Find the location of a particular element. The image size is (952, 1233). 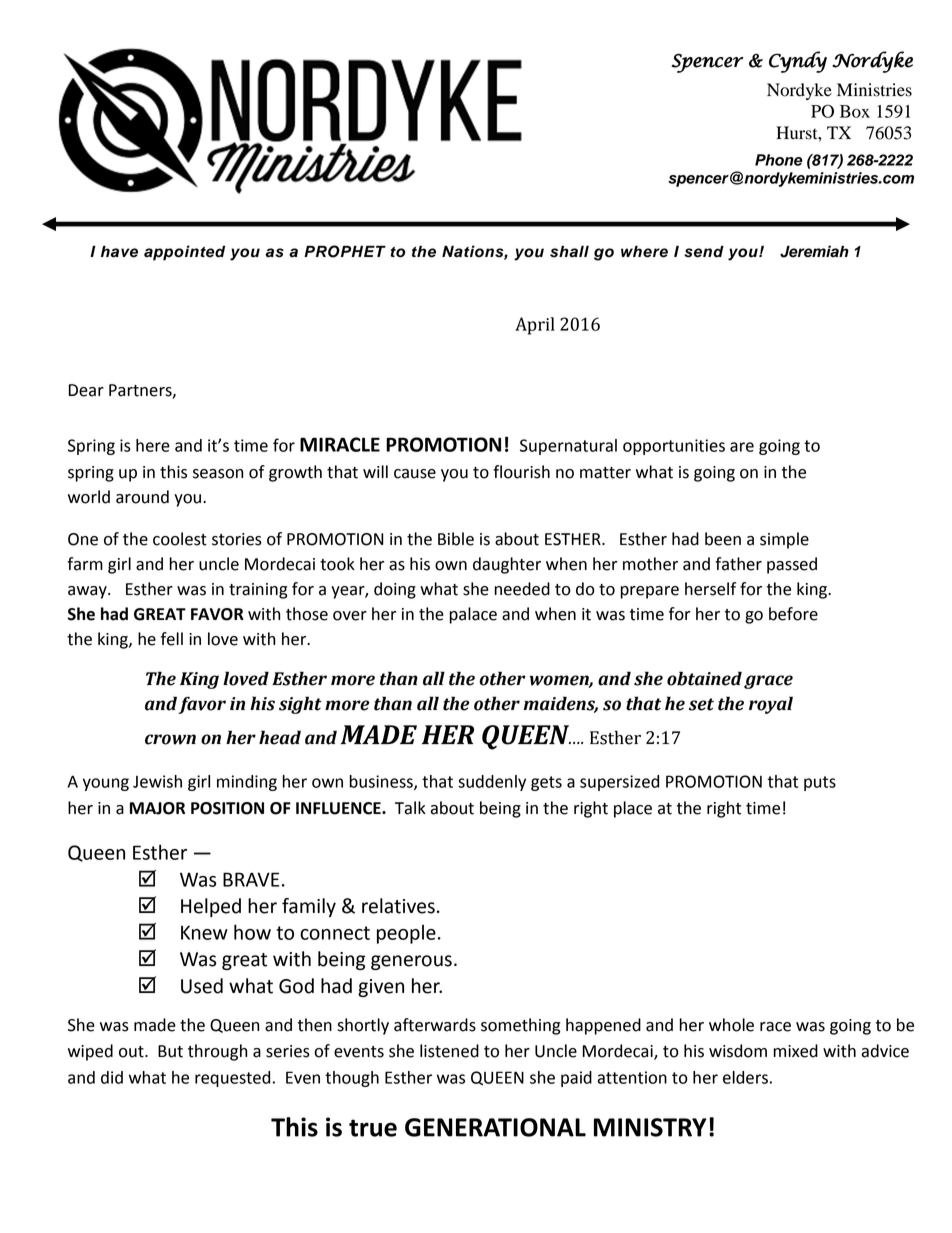

requested is located at coordinates (232, 1079).
